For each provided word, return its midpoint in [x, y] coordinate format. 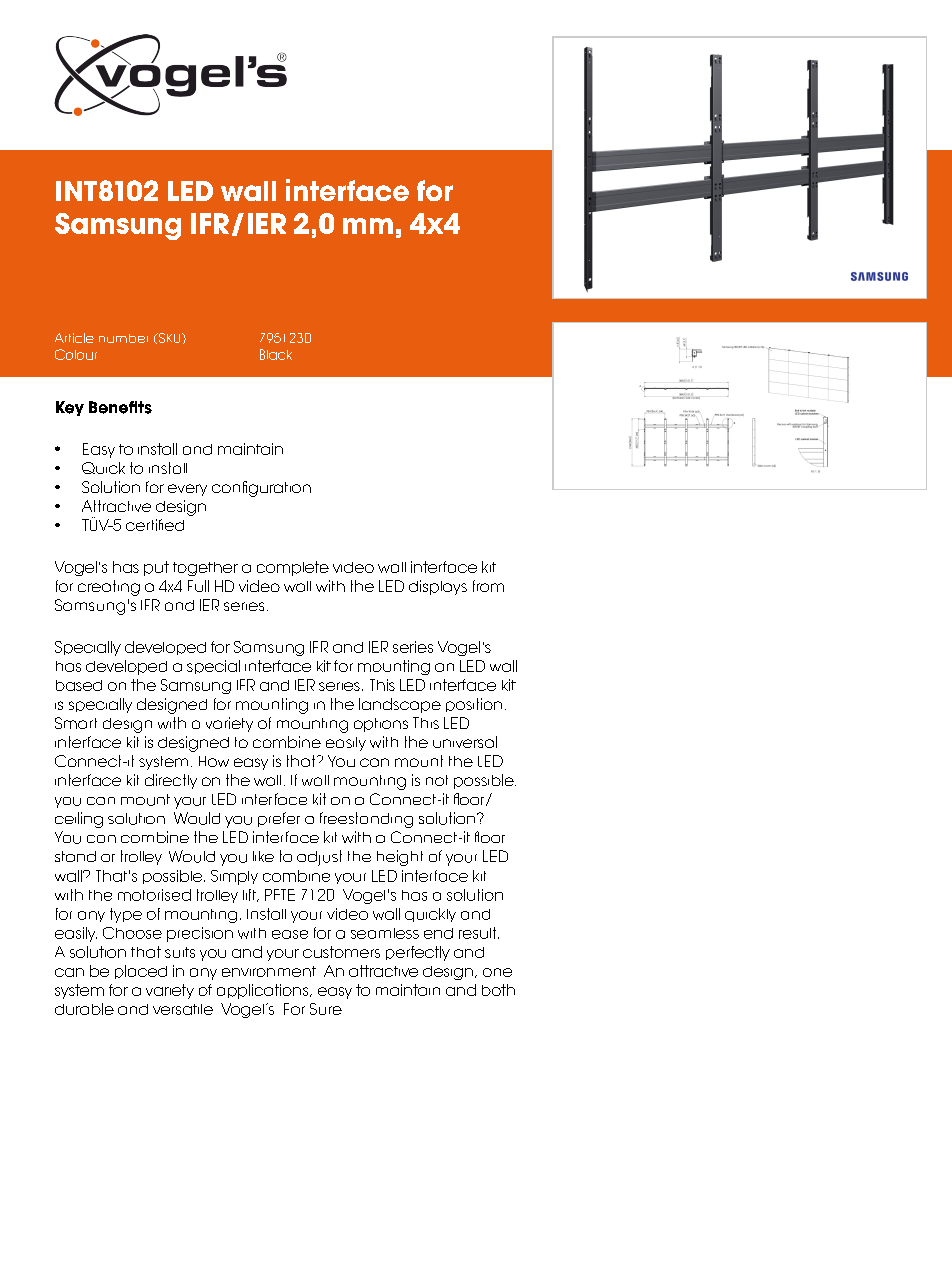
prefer [279, 819]
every [187, 490]
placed [141, 972]
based [79, 685]
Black [276, 354]
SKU [170, 338]
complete [293, 568]
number [123, 338]
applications [264, 991]
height [400, 858]
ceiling [79, 820]
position [474, 705]
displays [438, 587]
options [381, 725]
